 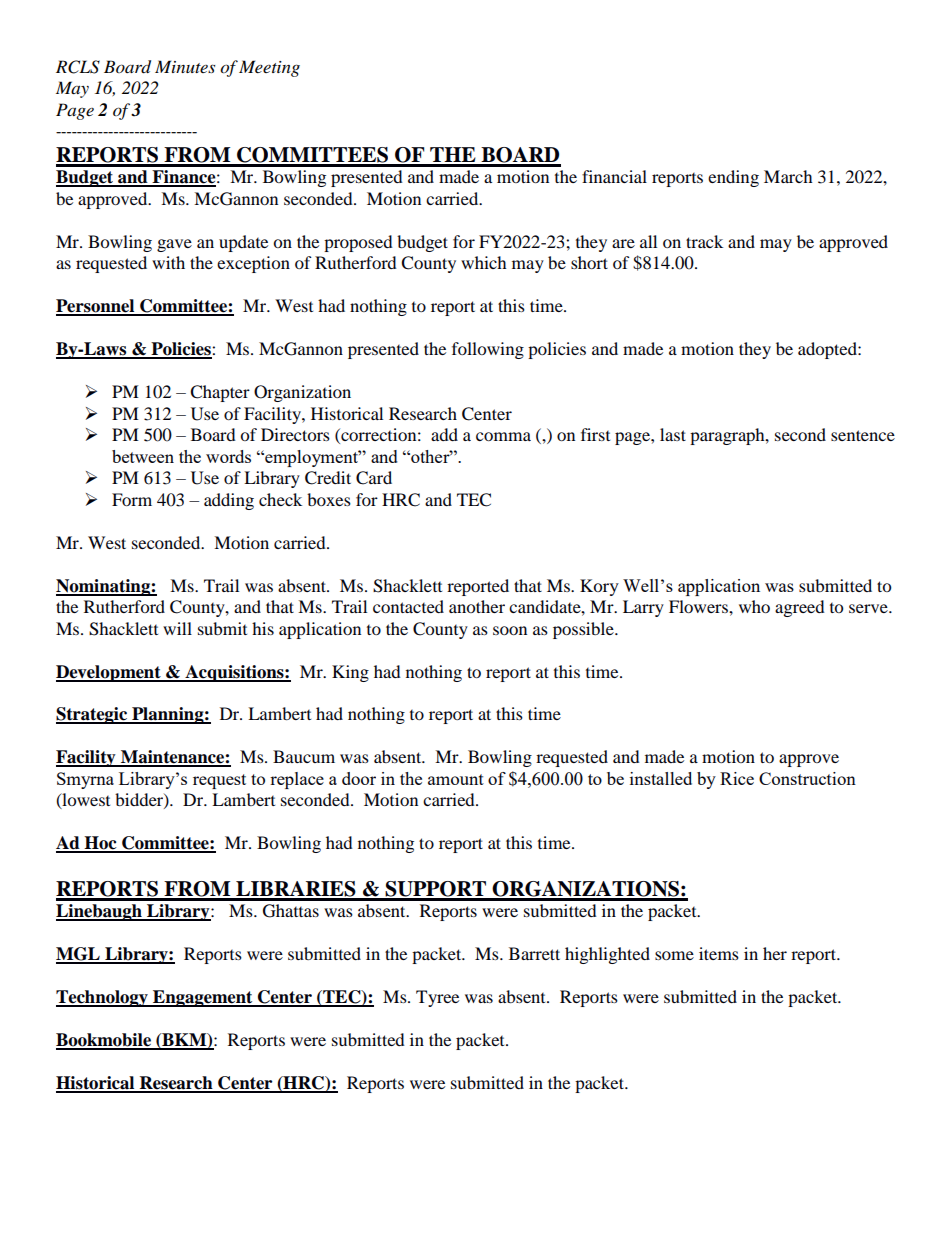 I want to click on Form, so click(x=132, y=499).
